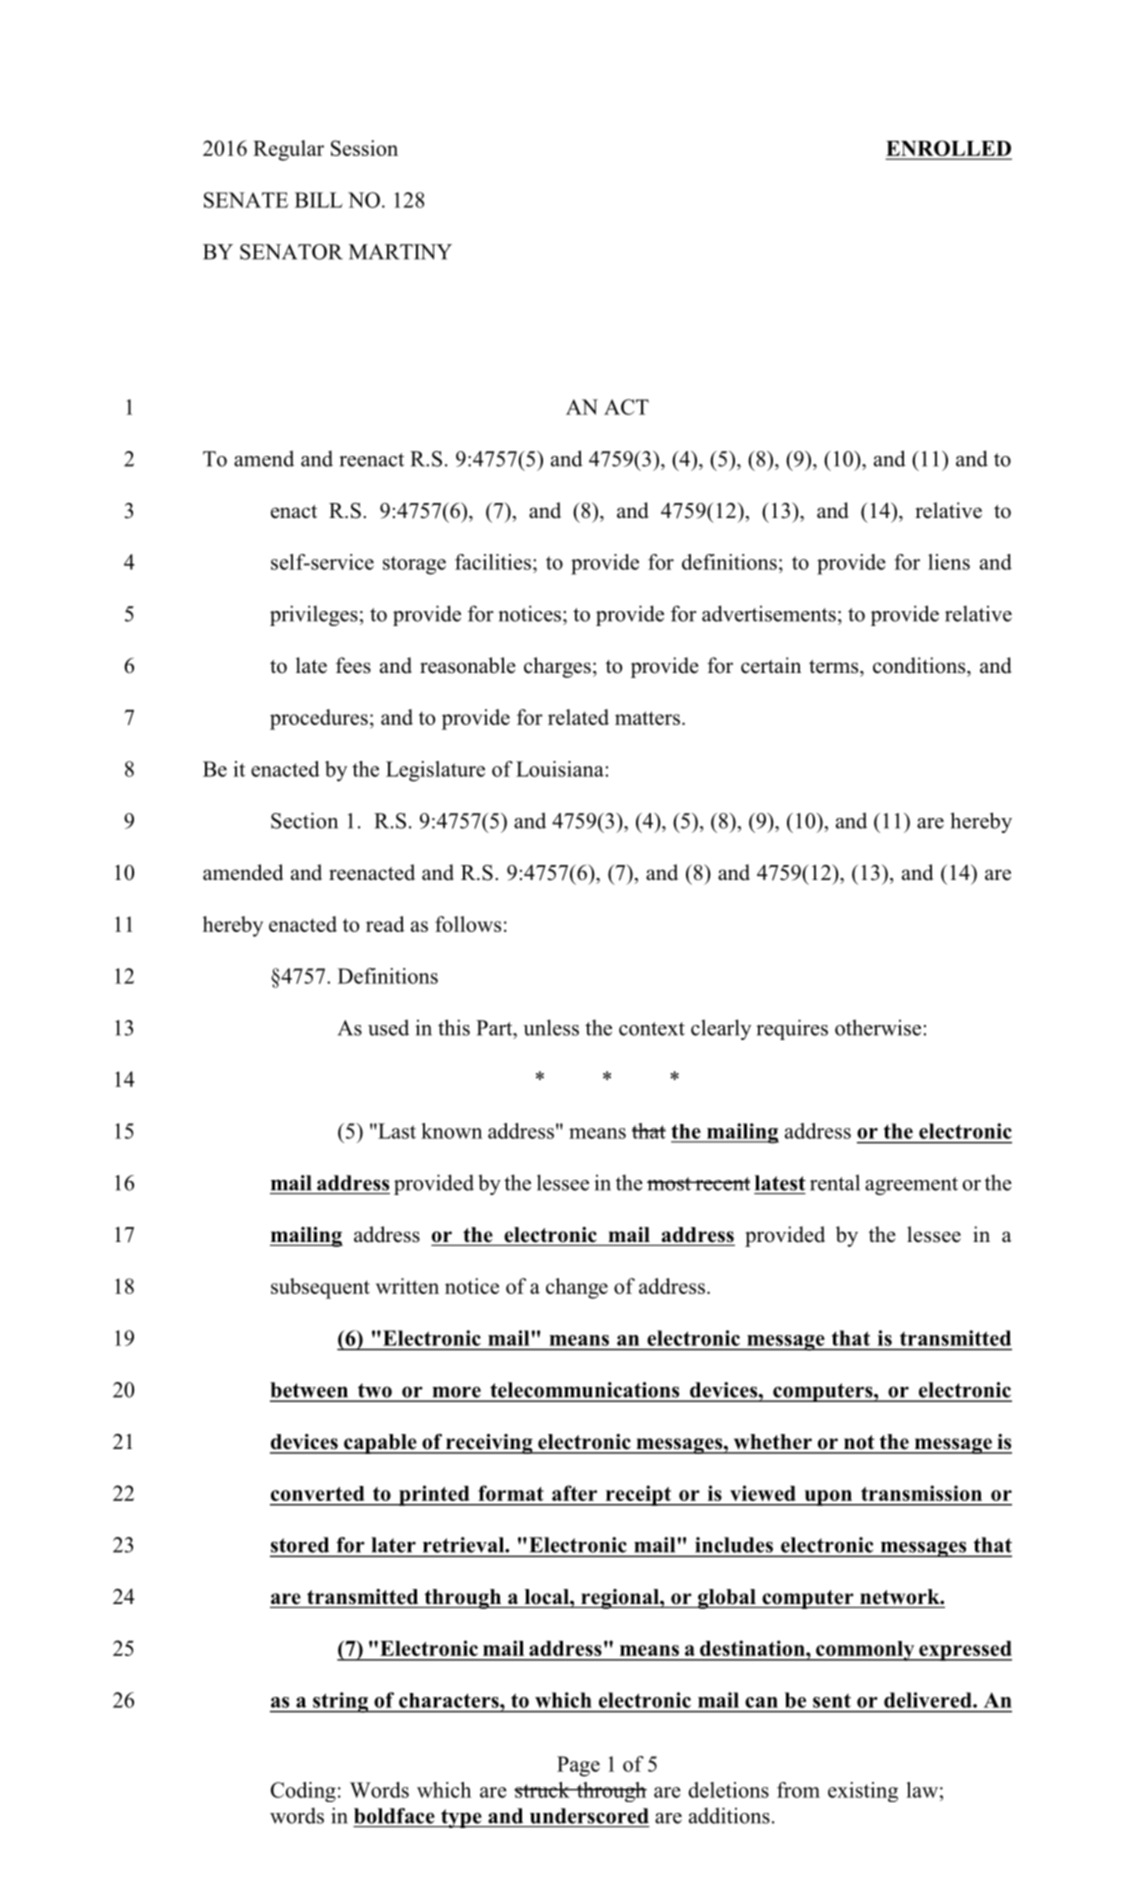 The image size is (1147, 1889). Describe the element at coordinates (578, 1766) in the screenshot. I see `Page` at that location.
